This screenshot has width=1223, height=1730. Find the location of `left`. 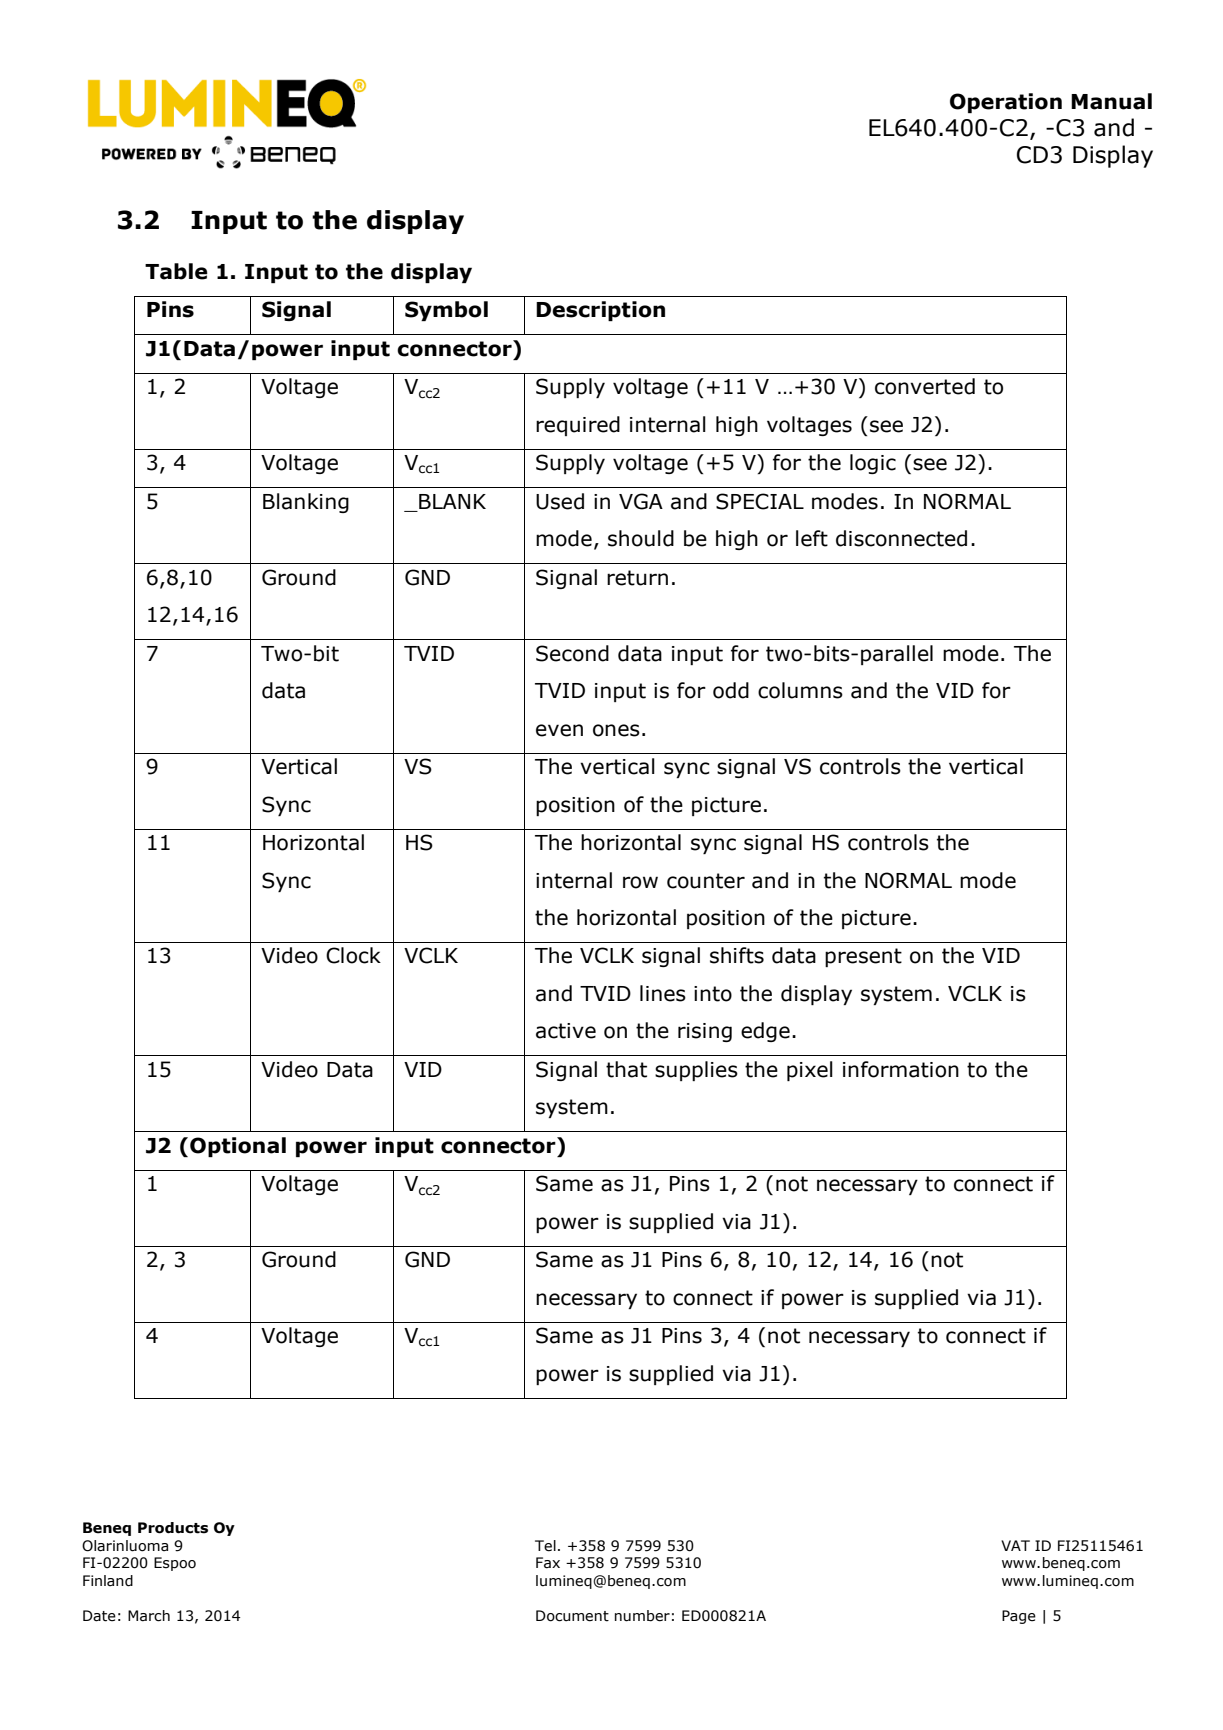

left is located at coordinates (812, 538).
